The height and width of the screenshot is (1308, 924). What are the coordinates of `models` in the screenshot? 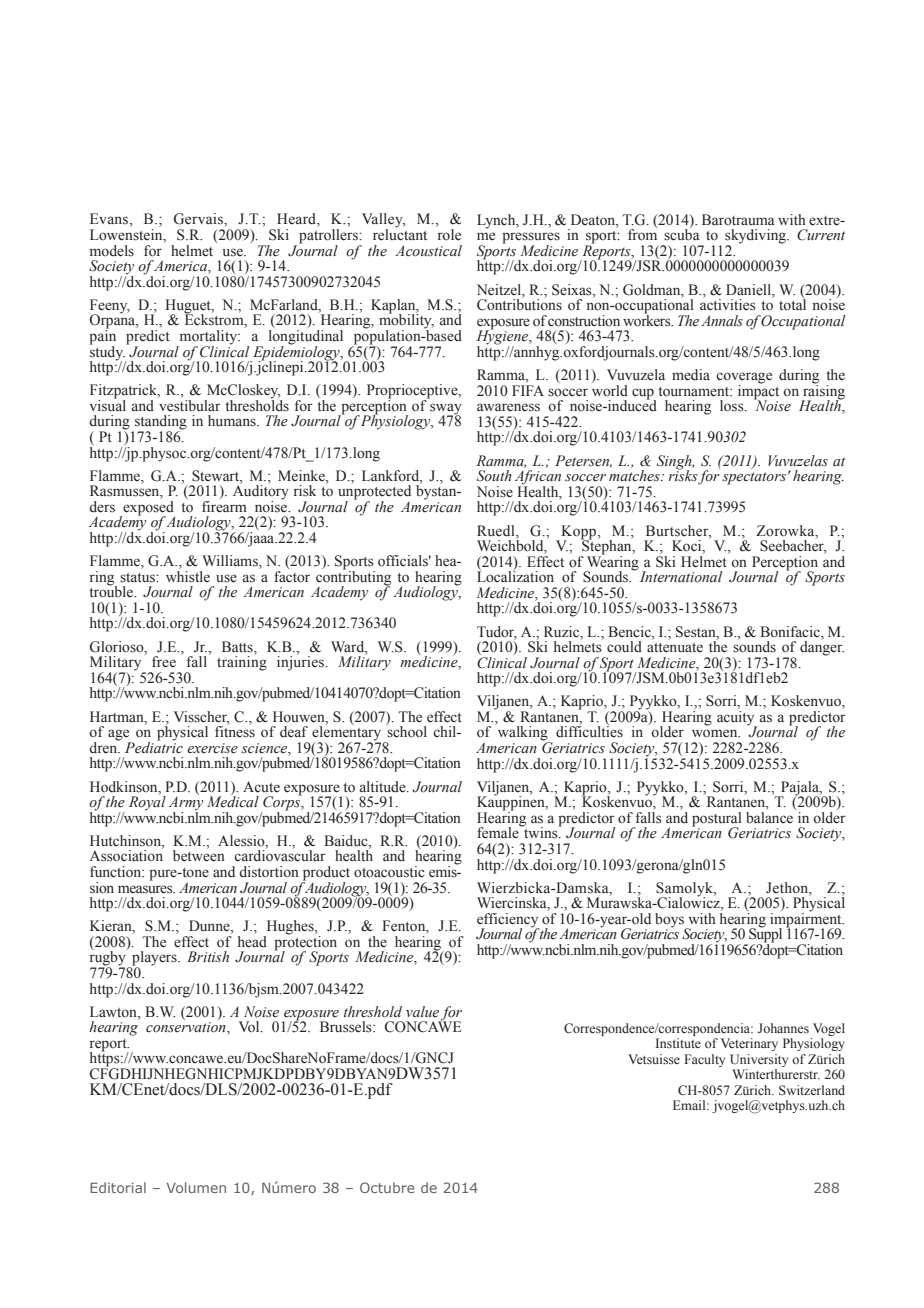 It's located at (112, 251).
